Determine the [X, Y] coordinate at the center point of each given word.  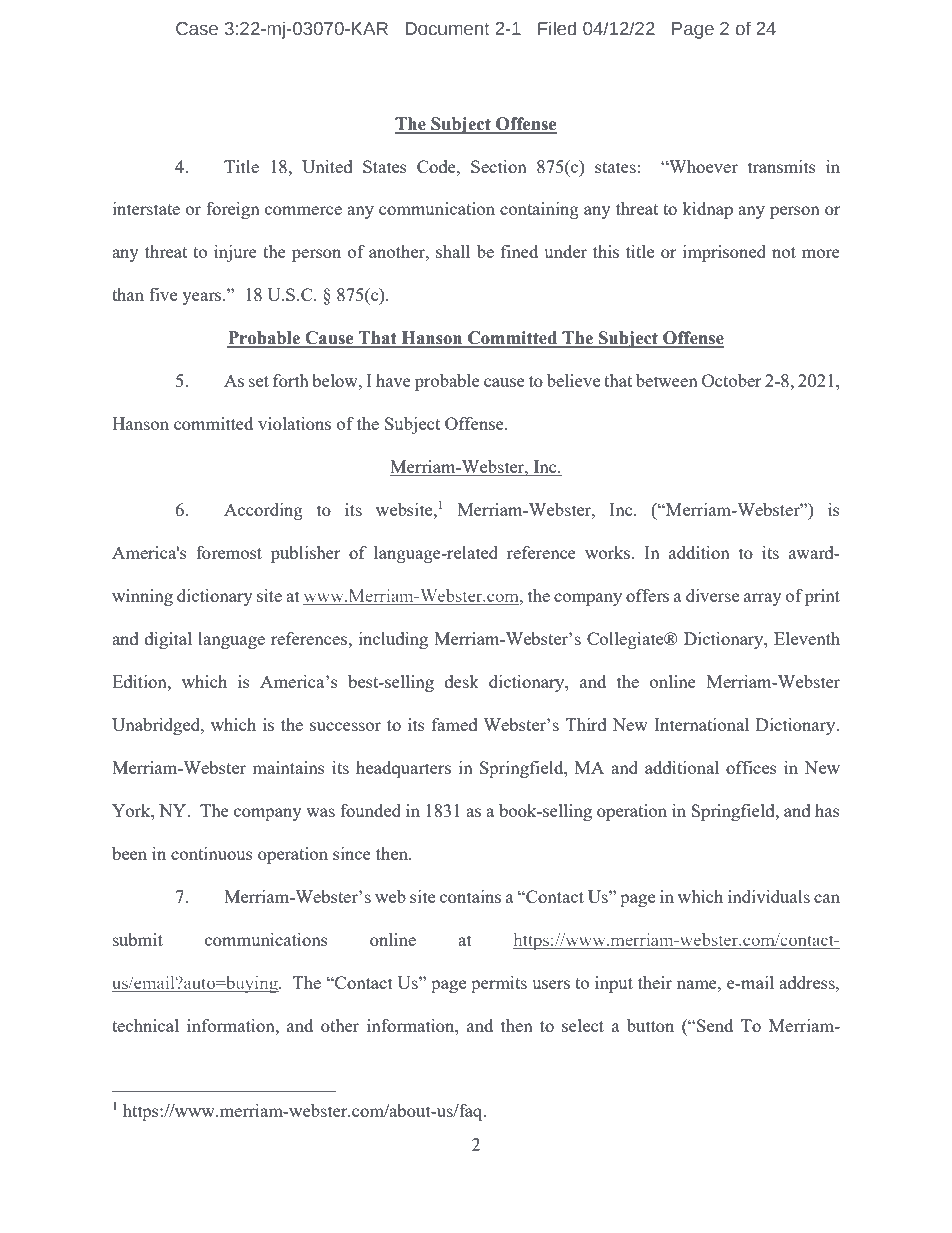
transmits [782, 166]
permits [499, 984]
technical [145, 1025]
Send [714, 1025]
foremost [229, 552]
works [609, 552]
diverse [712, 595]
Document [448, 29]
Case [197, 29]
